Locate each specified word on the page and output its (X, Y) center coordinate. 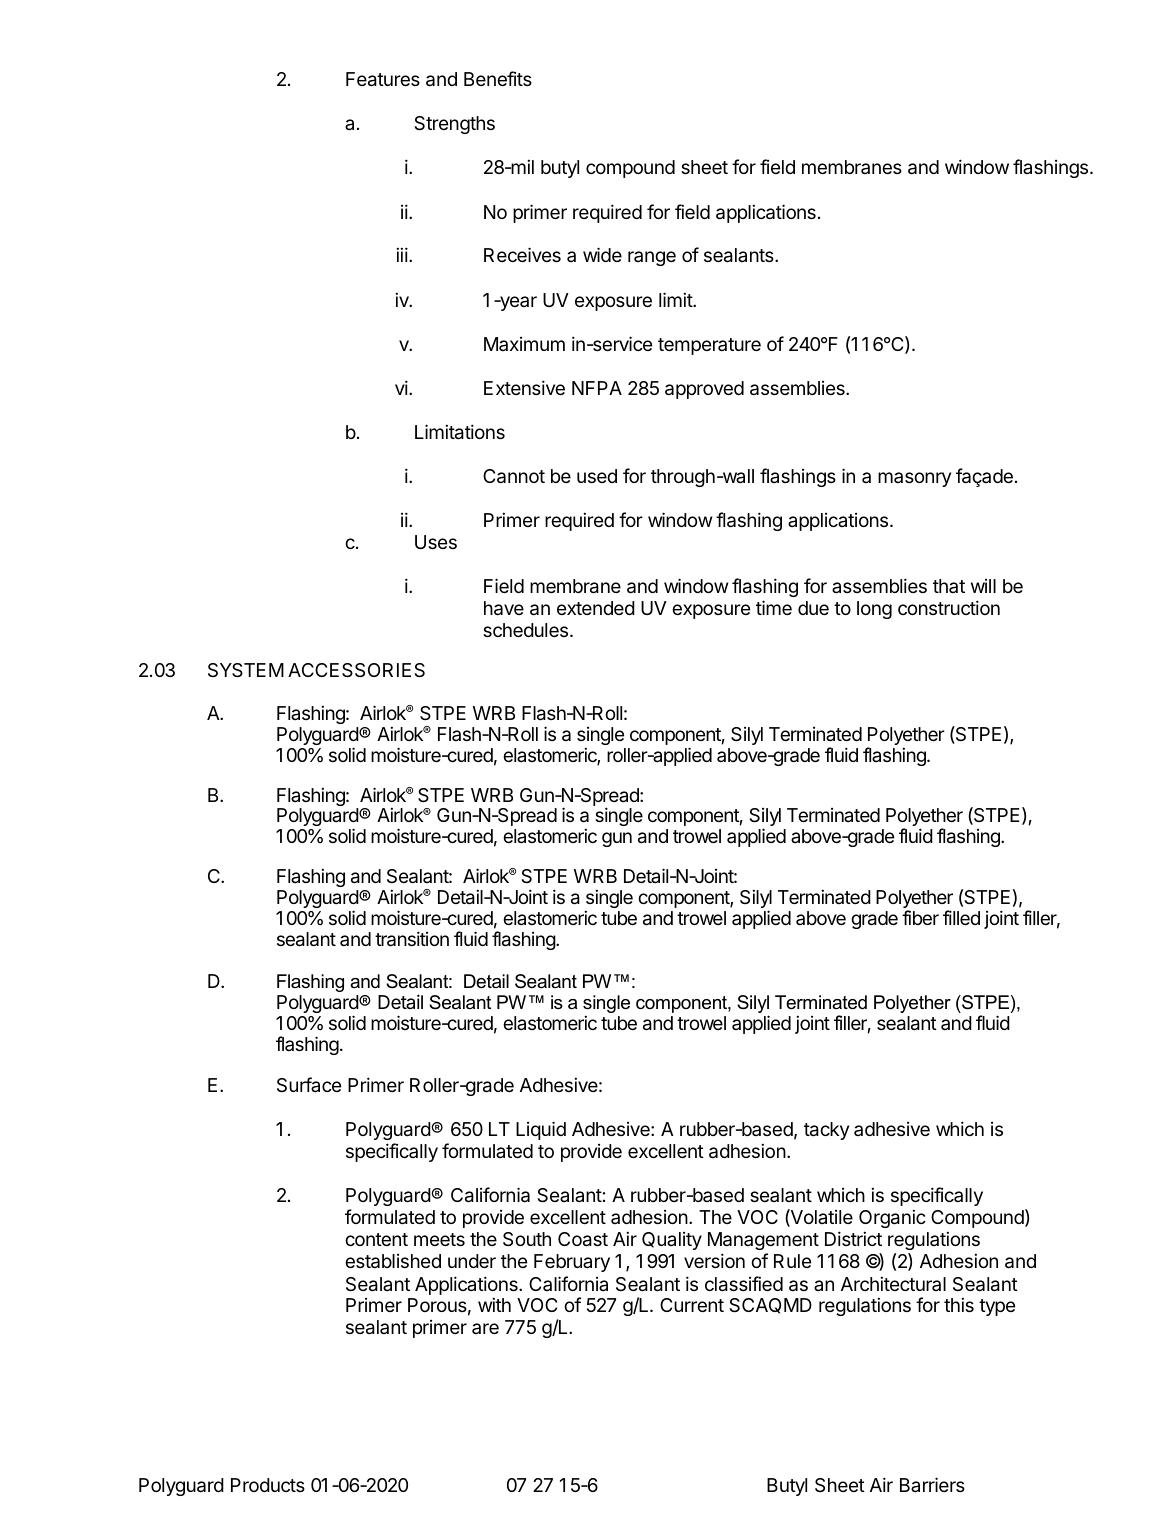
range (652, 258)
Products (268, 1485)
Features (383, 79)
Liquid (541, 1130)
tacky (826, 1131)
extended (596, 608)
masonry (914, 479)
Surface (309, 1084)
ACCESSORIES (356, 670)
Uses (436, 542)
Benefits (498, 78)
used (597, 476)
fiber (920, 917)
